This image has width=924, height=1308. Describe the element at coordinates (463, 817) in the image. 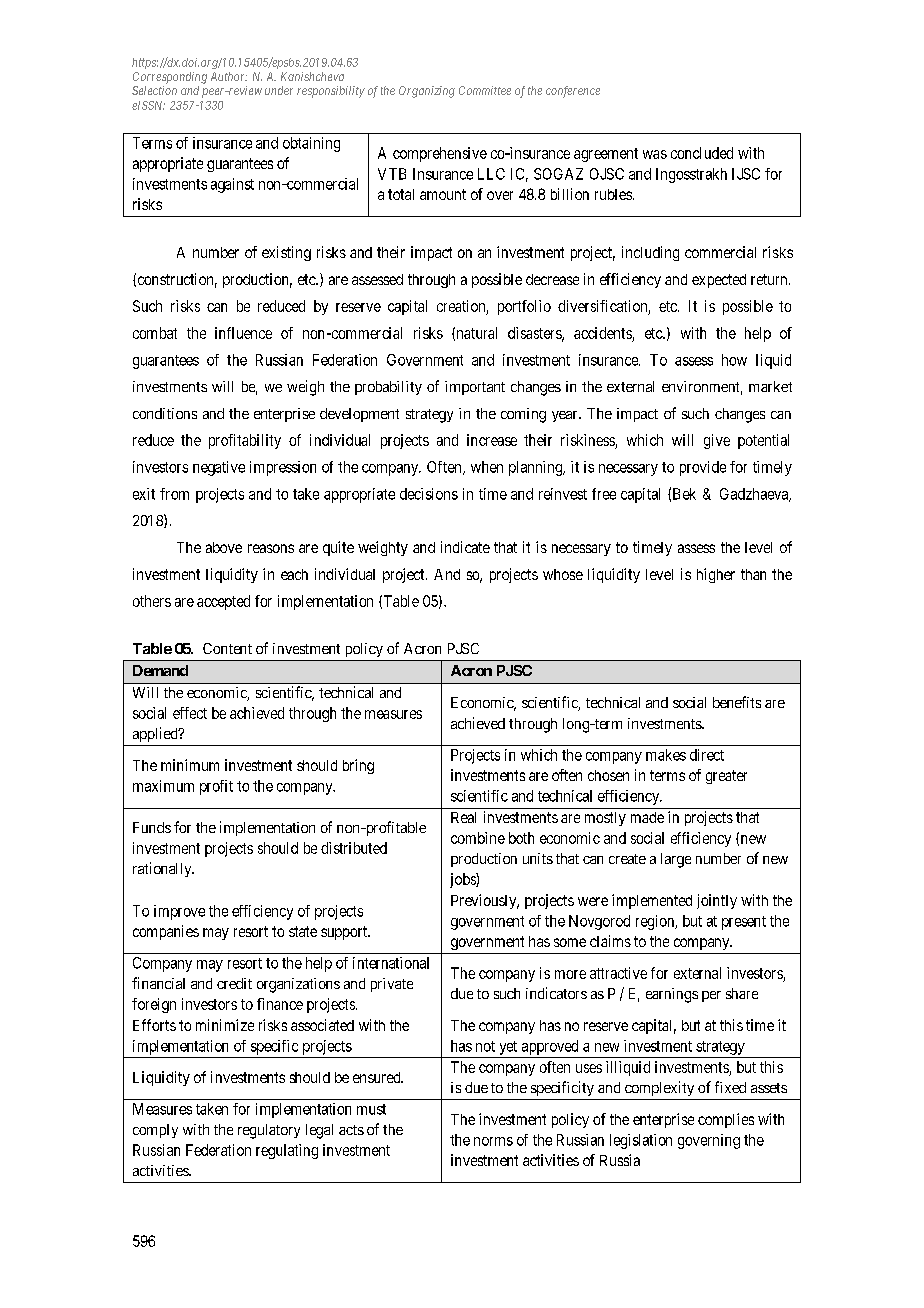

I see `Real` at that location.
